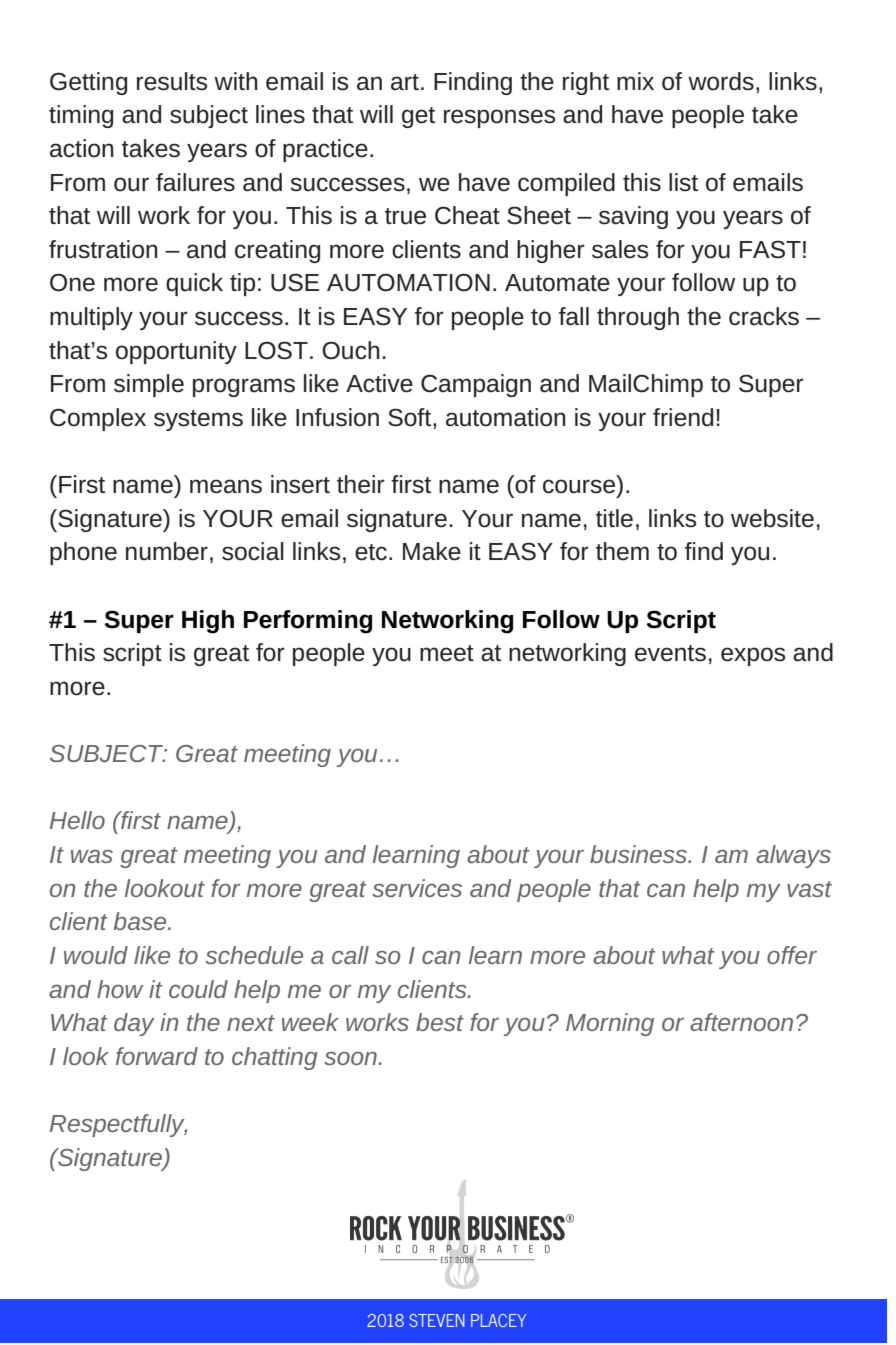  Describe the element at coordinates (721, 81) in the document. I see `words` at that location.
